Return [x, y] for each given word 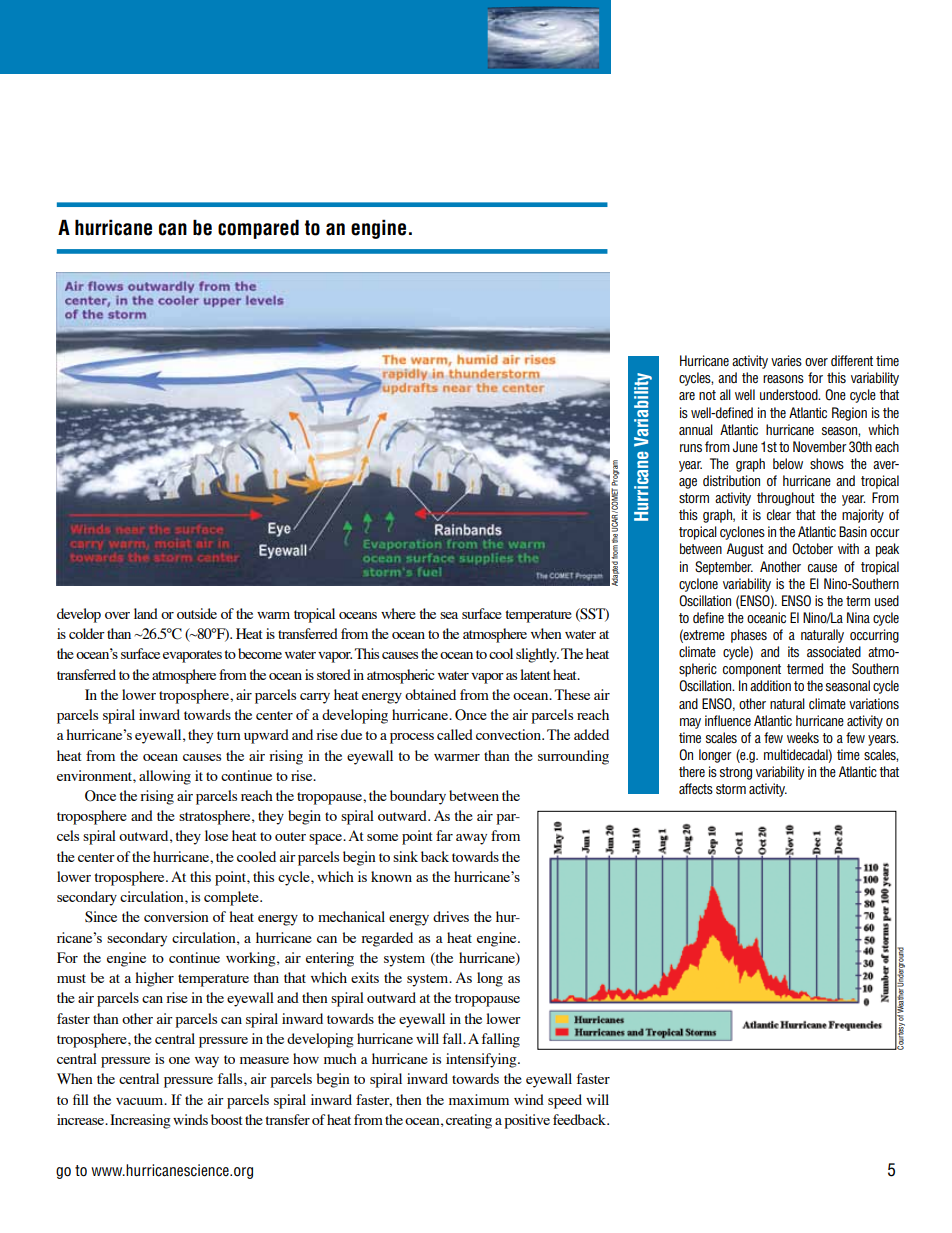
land [146, 613]
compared [258, 229]
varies [786, 360]
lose [216, 835]
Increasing [140, 1121]
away [471, 839]
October [812, 549]
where [398, 613]
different [852, 360]
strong [736, 773]
